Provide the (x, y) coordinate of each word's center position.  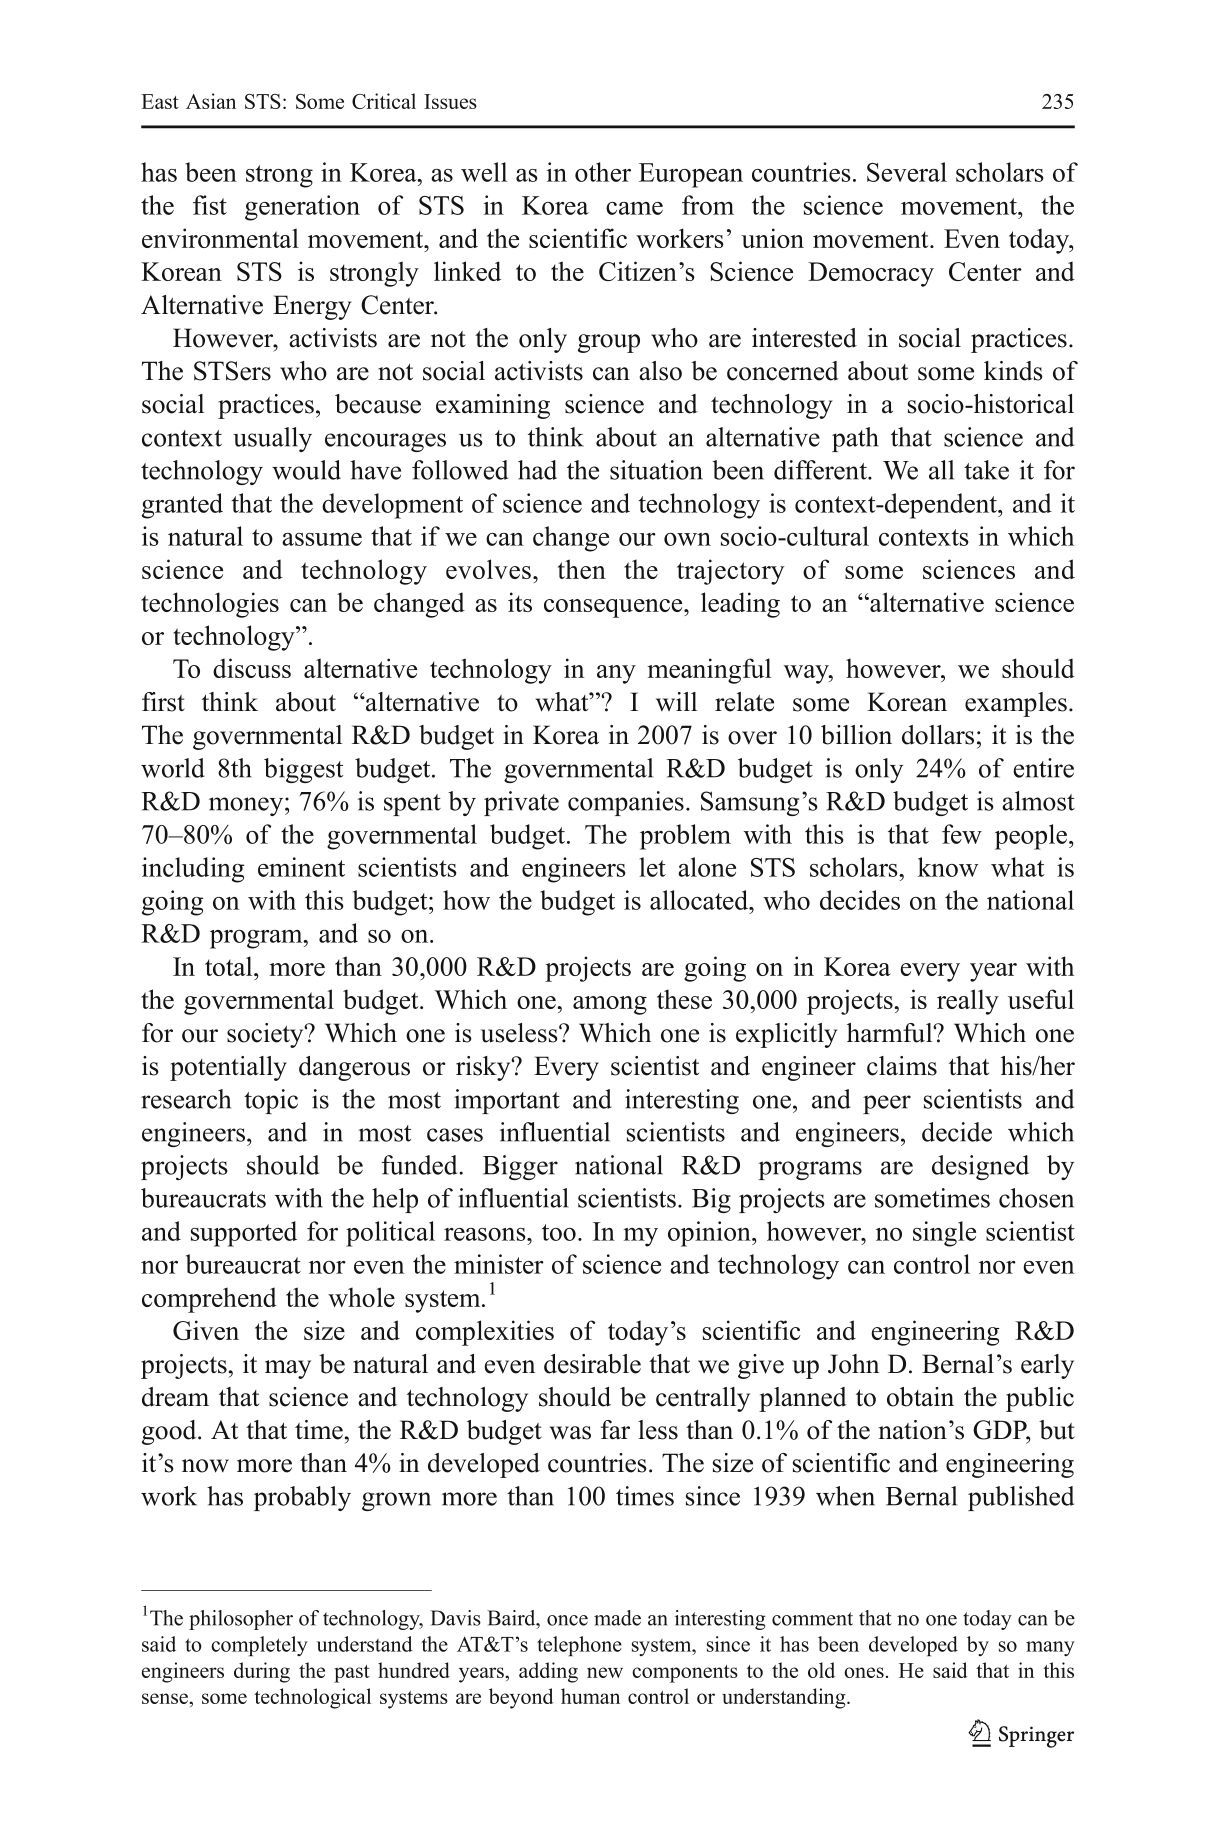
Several (907, 172)
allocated (700, 900)
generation (302, 208)
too (559, 1232)
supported (244, 1234)
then (582, 569)
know (948, 867)
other (603, 172)
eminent (301, 867)
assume (322, 539)
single (944, 1234)
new (605, 1672)
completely (259, 1646)
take (986, 470)
